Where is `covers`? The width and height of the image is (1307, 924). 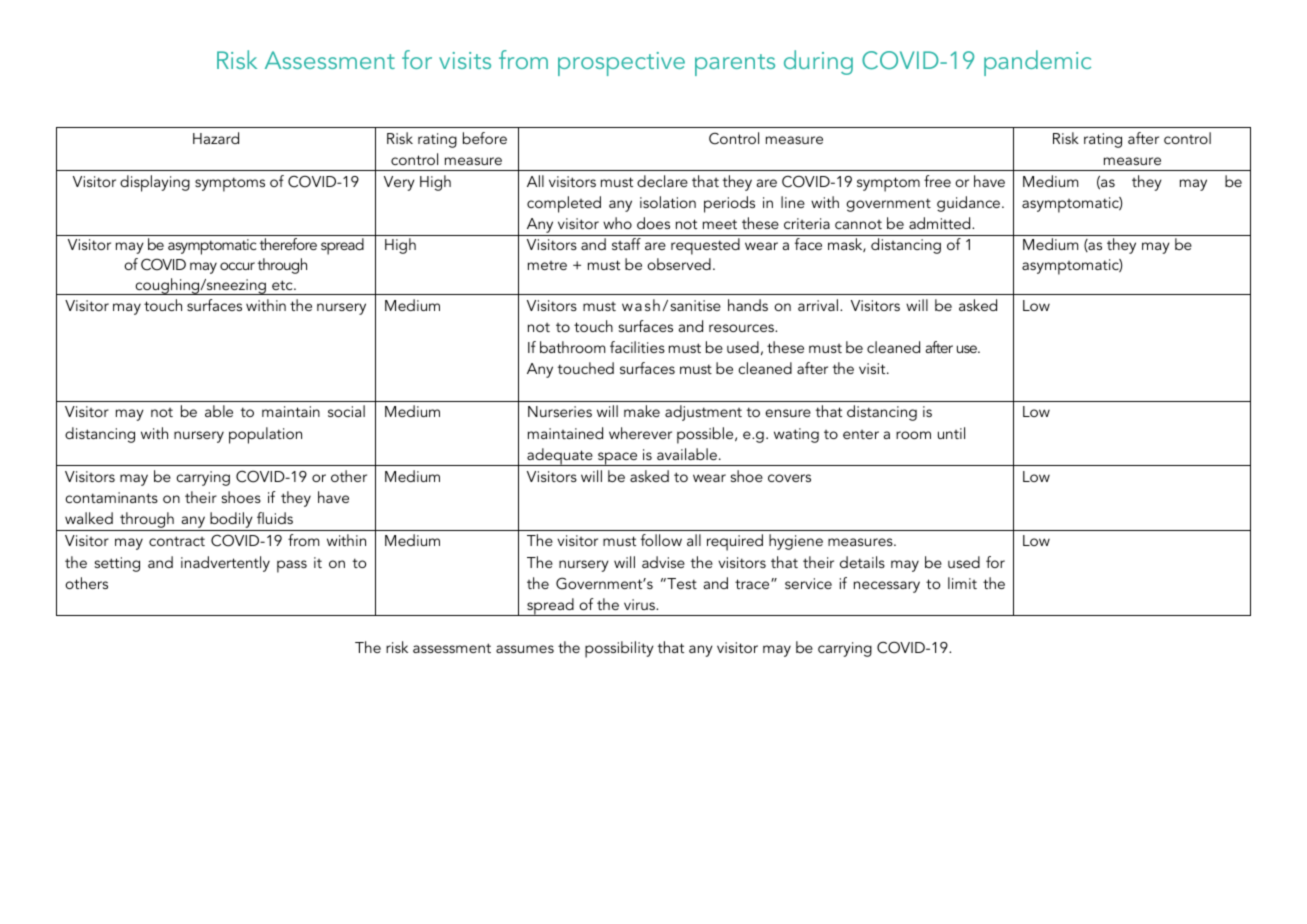
covers is located at coordinates (789, 478).
